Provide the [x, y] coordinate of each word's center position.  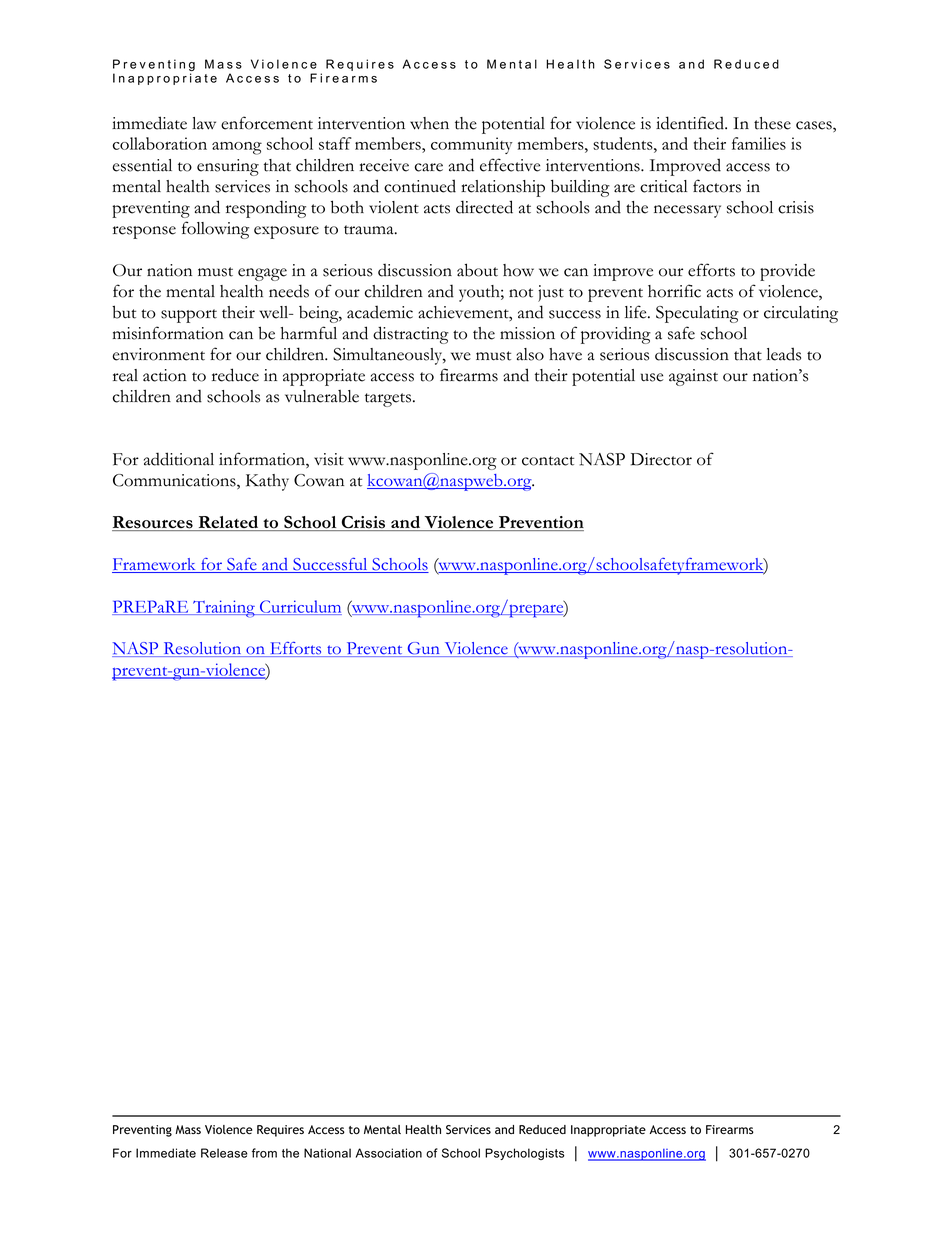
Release [224, 1153]
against [693, 377]
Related [228, 523]
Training [224, 609]
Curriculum [300, 607]
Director [661, 459]
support [189, 316]
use [652, 377]
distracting [411, 335]
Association [389, 1153]
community [471, 145]
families [759, 143]
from [264, 1153]
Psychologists [524, 1154]
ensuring [228, 167]
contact [548, 461]
